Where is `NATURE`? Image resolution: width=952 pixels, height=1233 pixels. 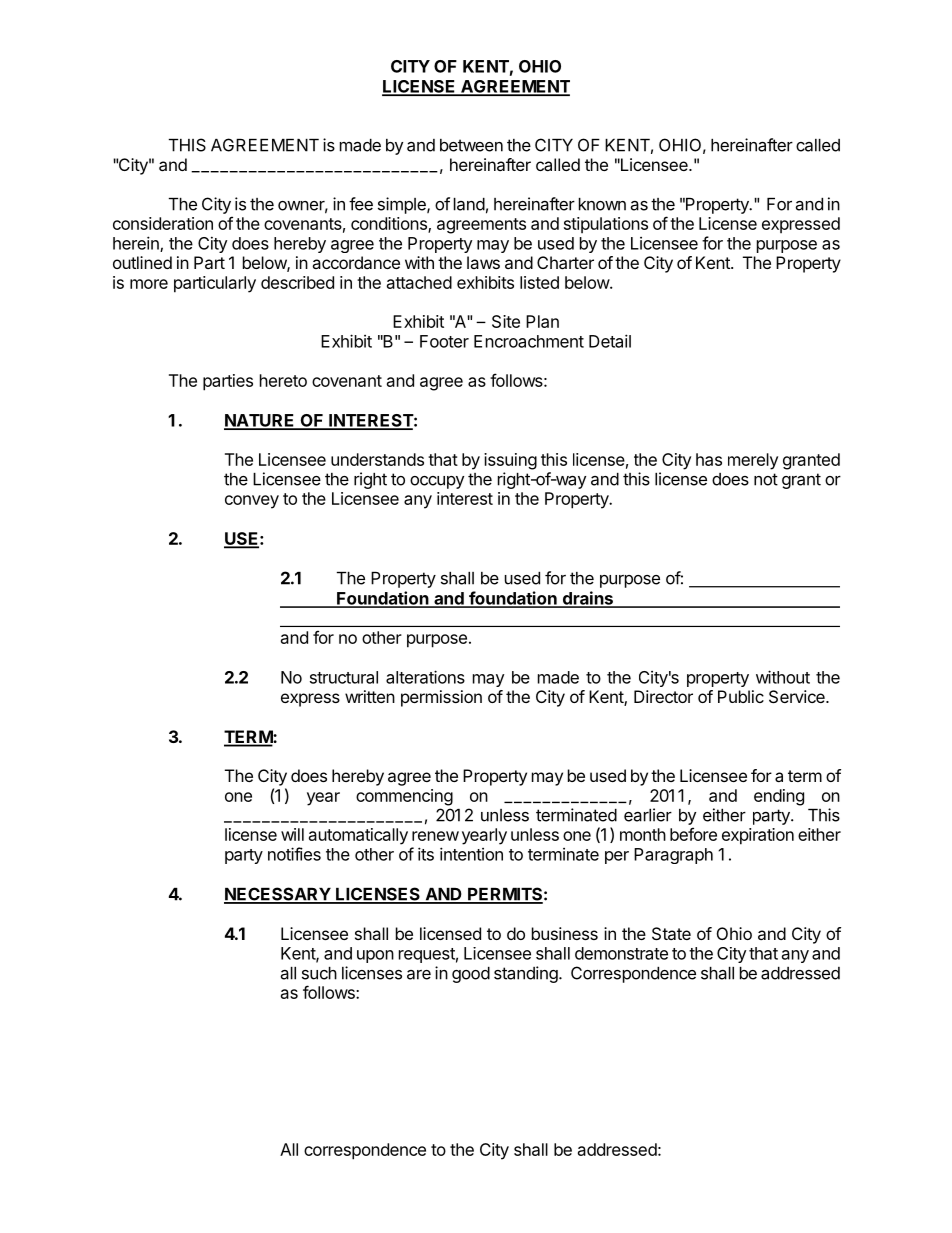 NATURE is located at coordinates (260, 421).
